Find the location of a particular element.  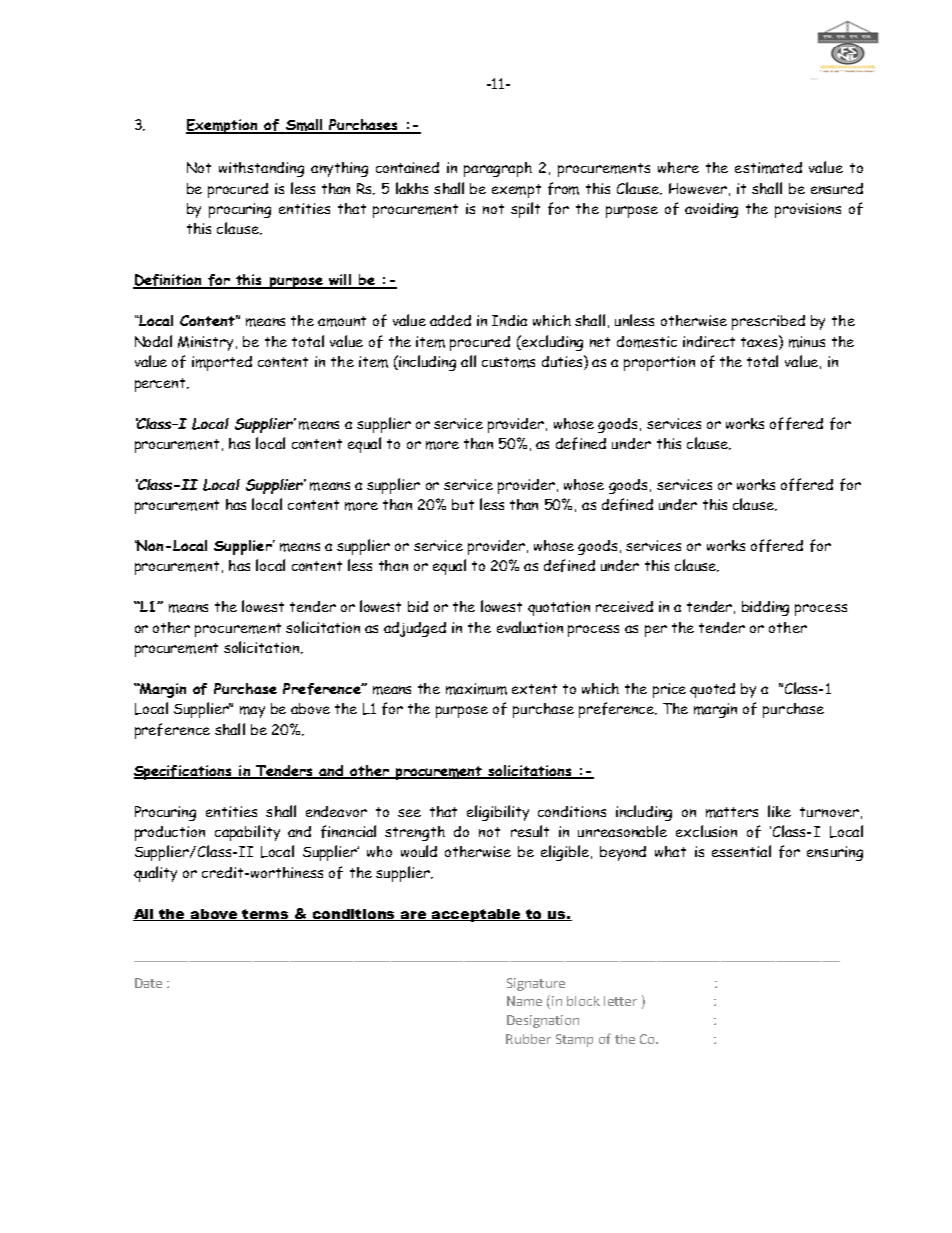

withstanding is located at coordinates (261, 169).
